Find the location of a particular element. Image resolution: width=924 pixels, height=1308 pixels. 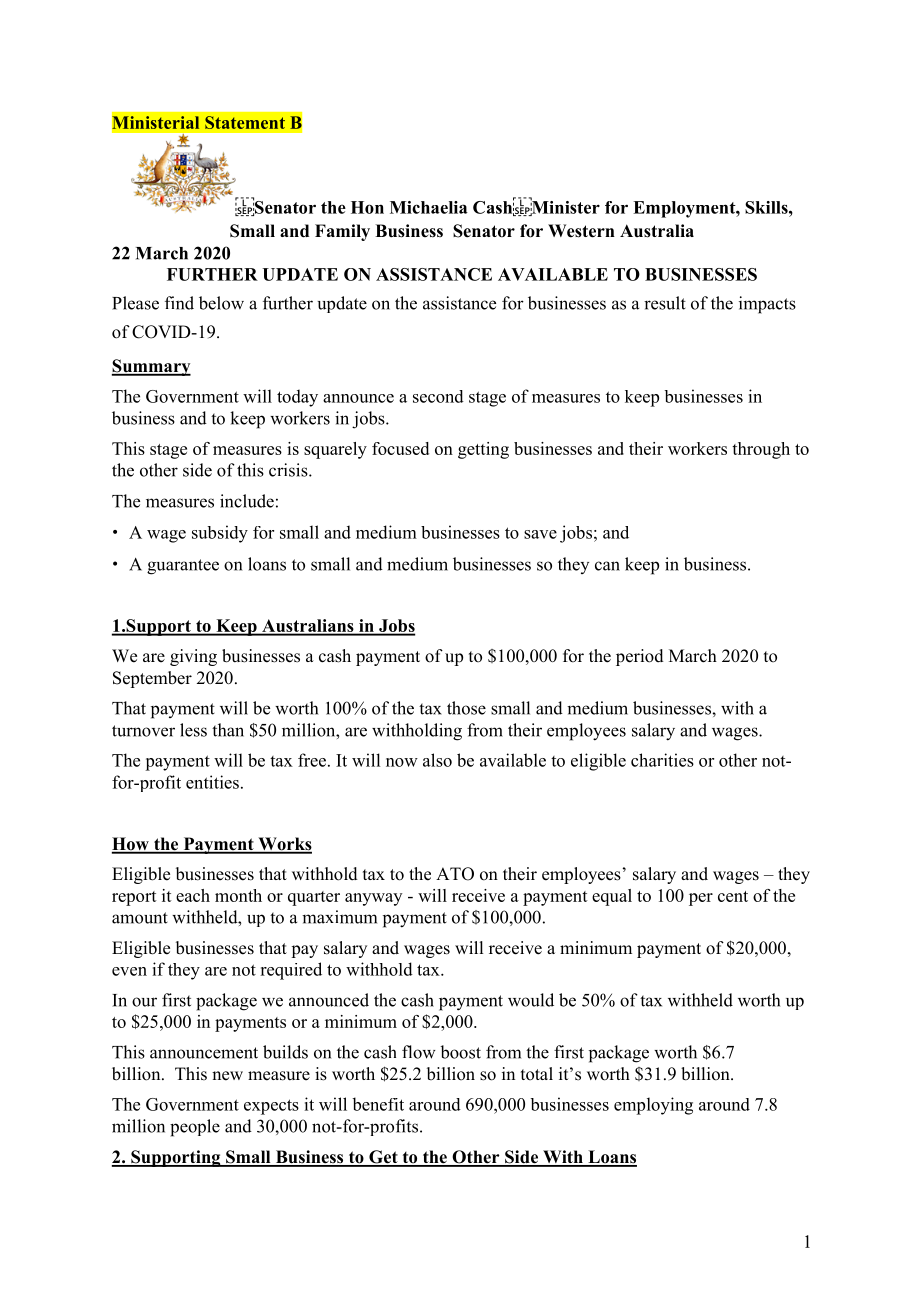

less is located at coordinates (193, 730).
